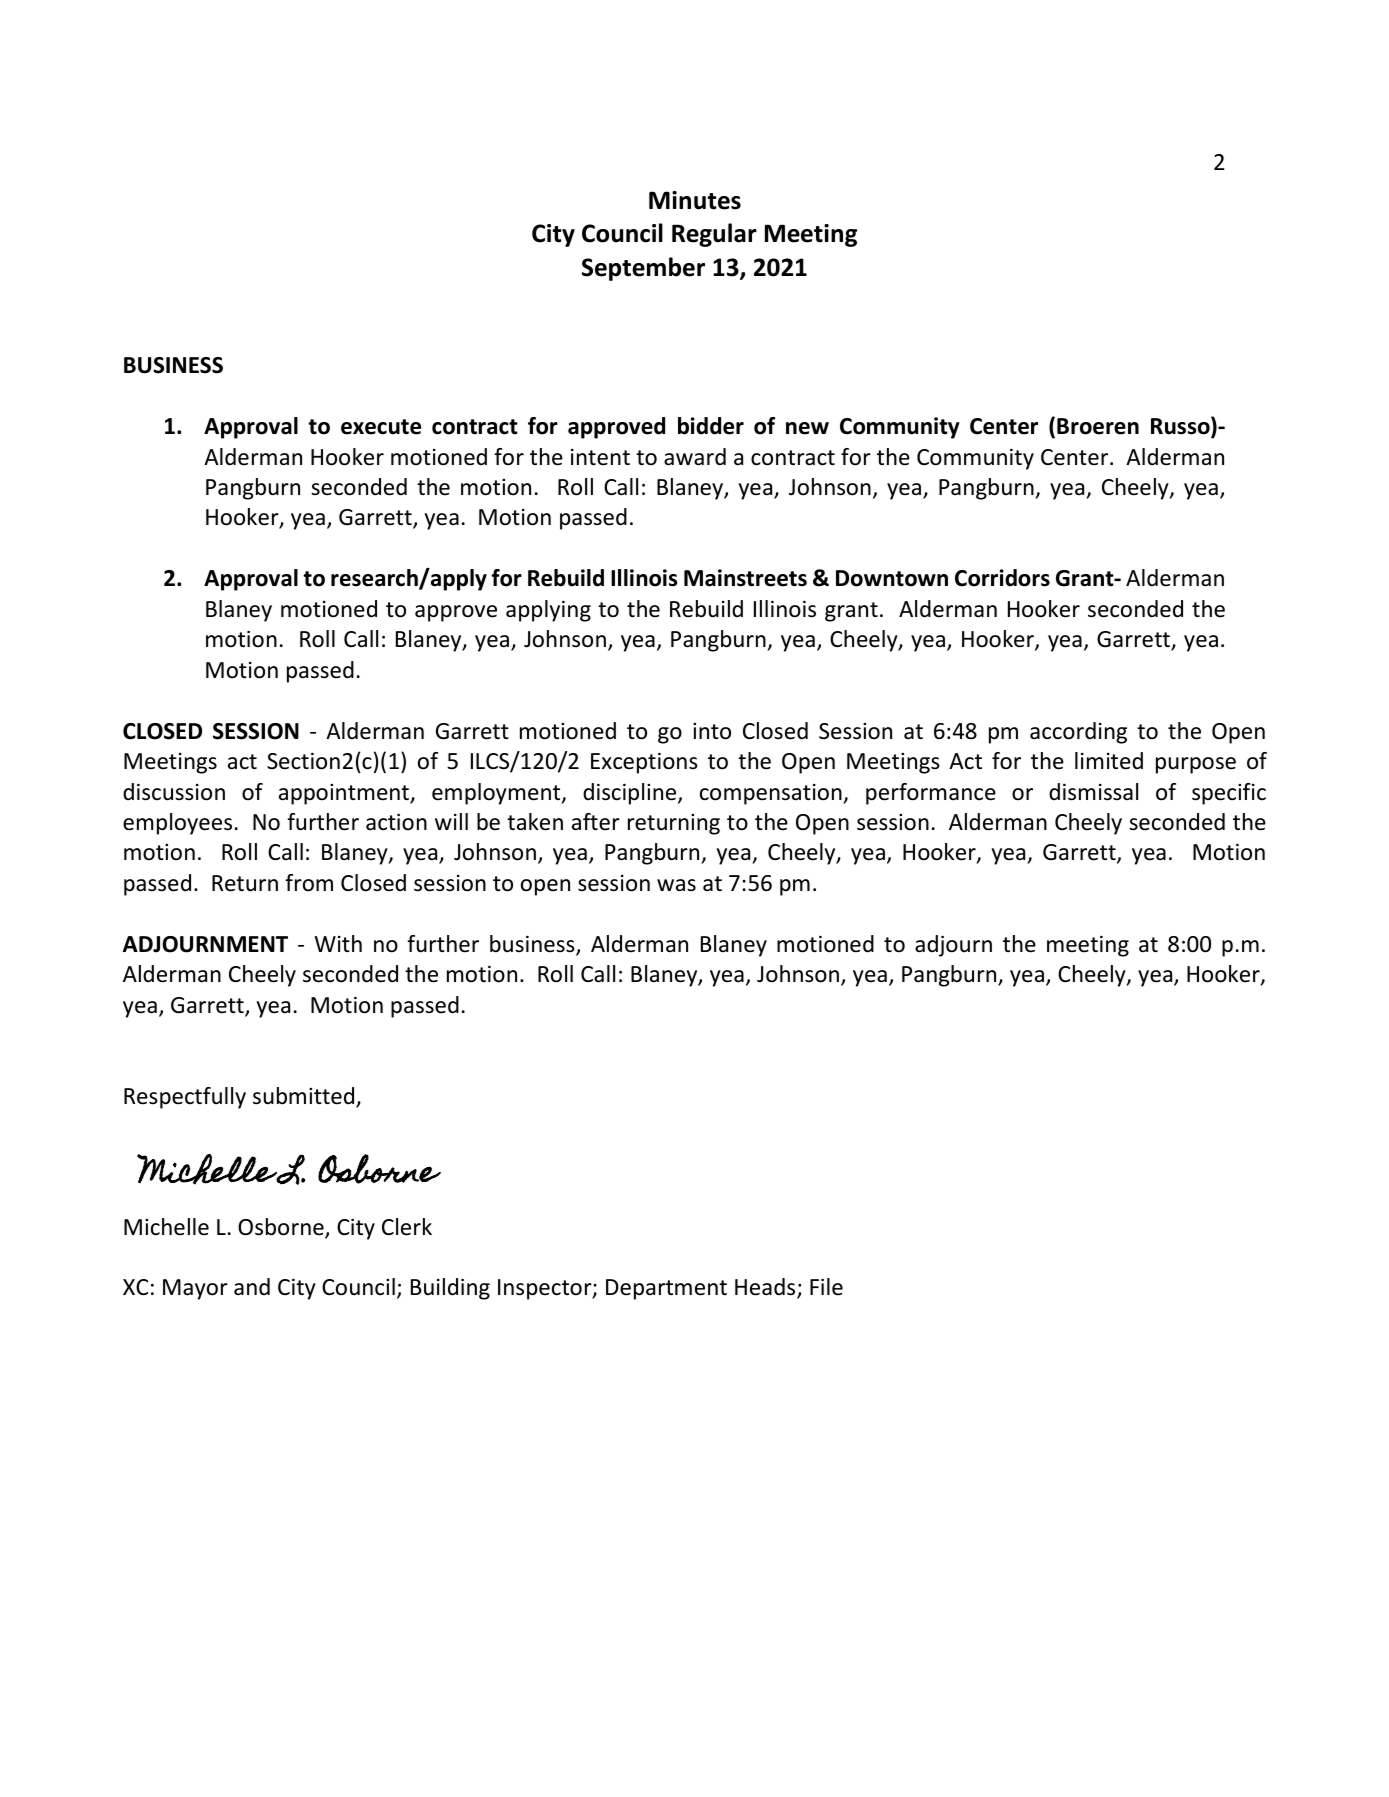 The width and height of the screenshot is (1389, 1797). I want to click on and, so click(252, 1287).
